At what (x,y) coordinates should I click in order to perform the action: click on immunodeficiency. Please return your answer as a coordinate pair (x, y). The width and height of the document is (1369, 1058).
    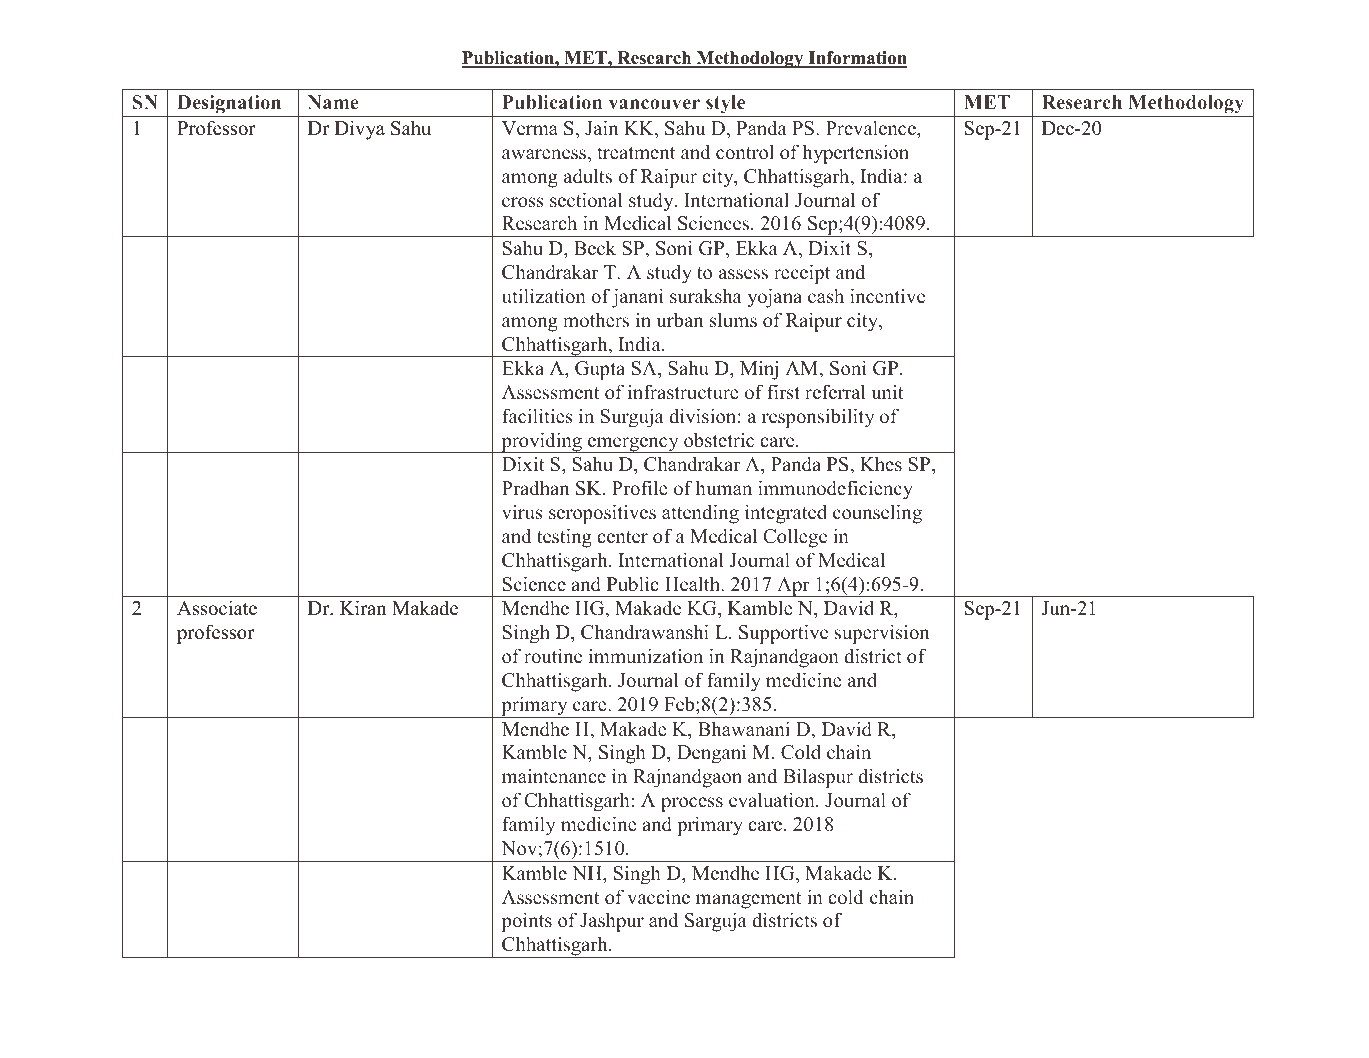
    Looking at the image, I should click on (835, 490).
